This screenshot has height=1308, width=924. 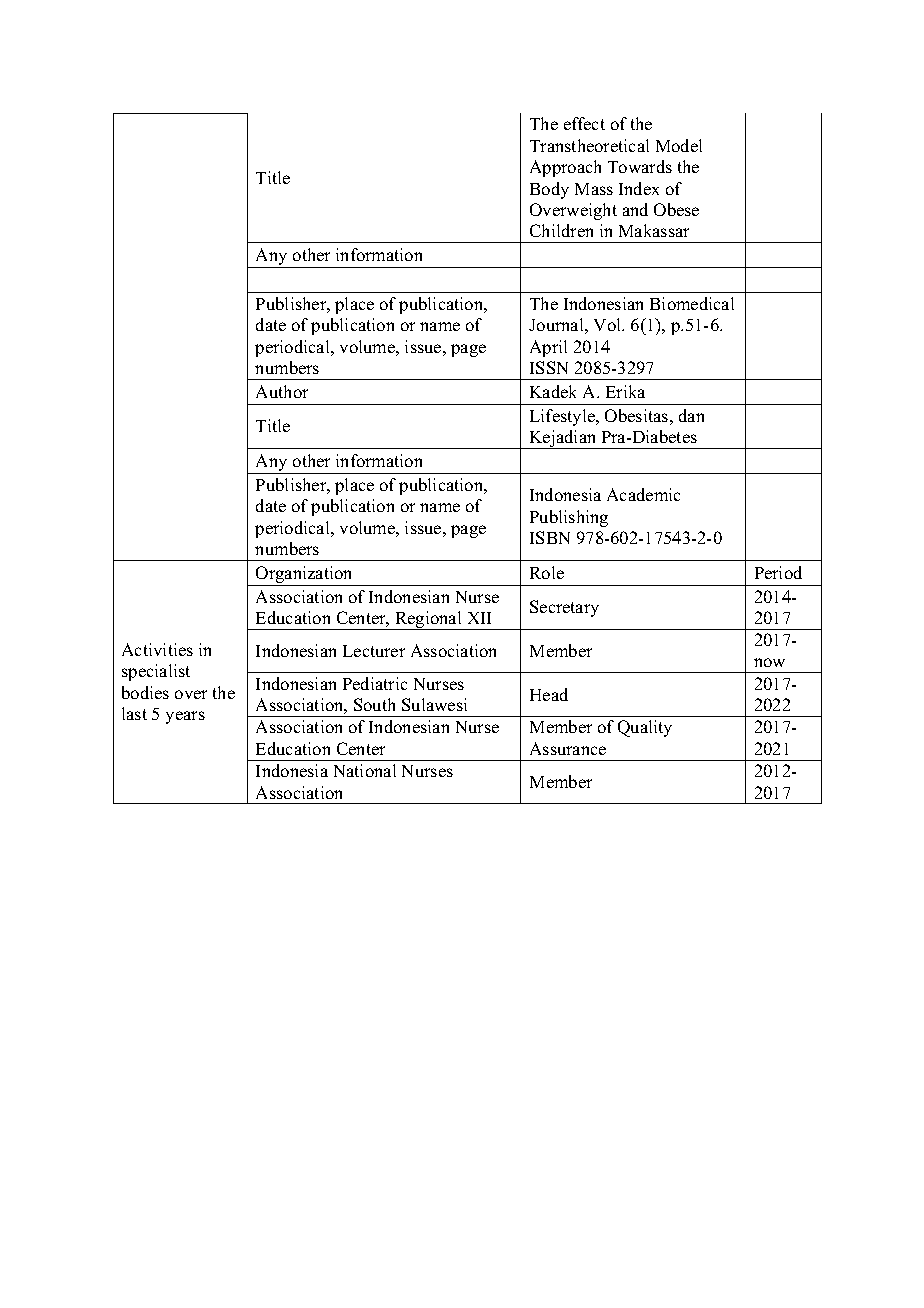 What do you see at coordinates (589, 145) in the screenshot?
I see `Transtheoretical` at bounding box center [589, 145].
